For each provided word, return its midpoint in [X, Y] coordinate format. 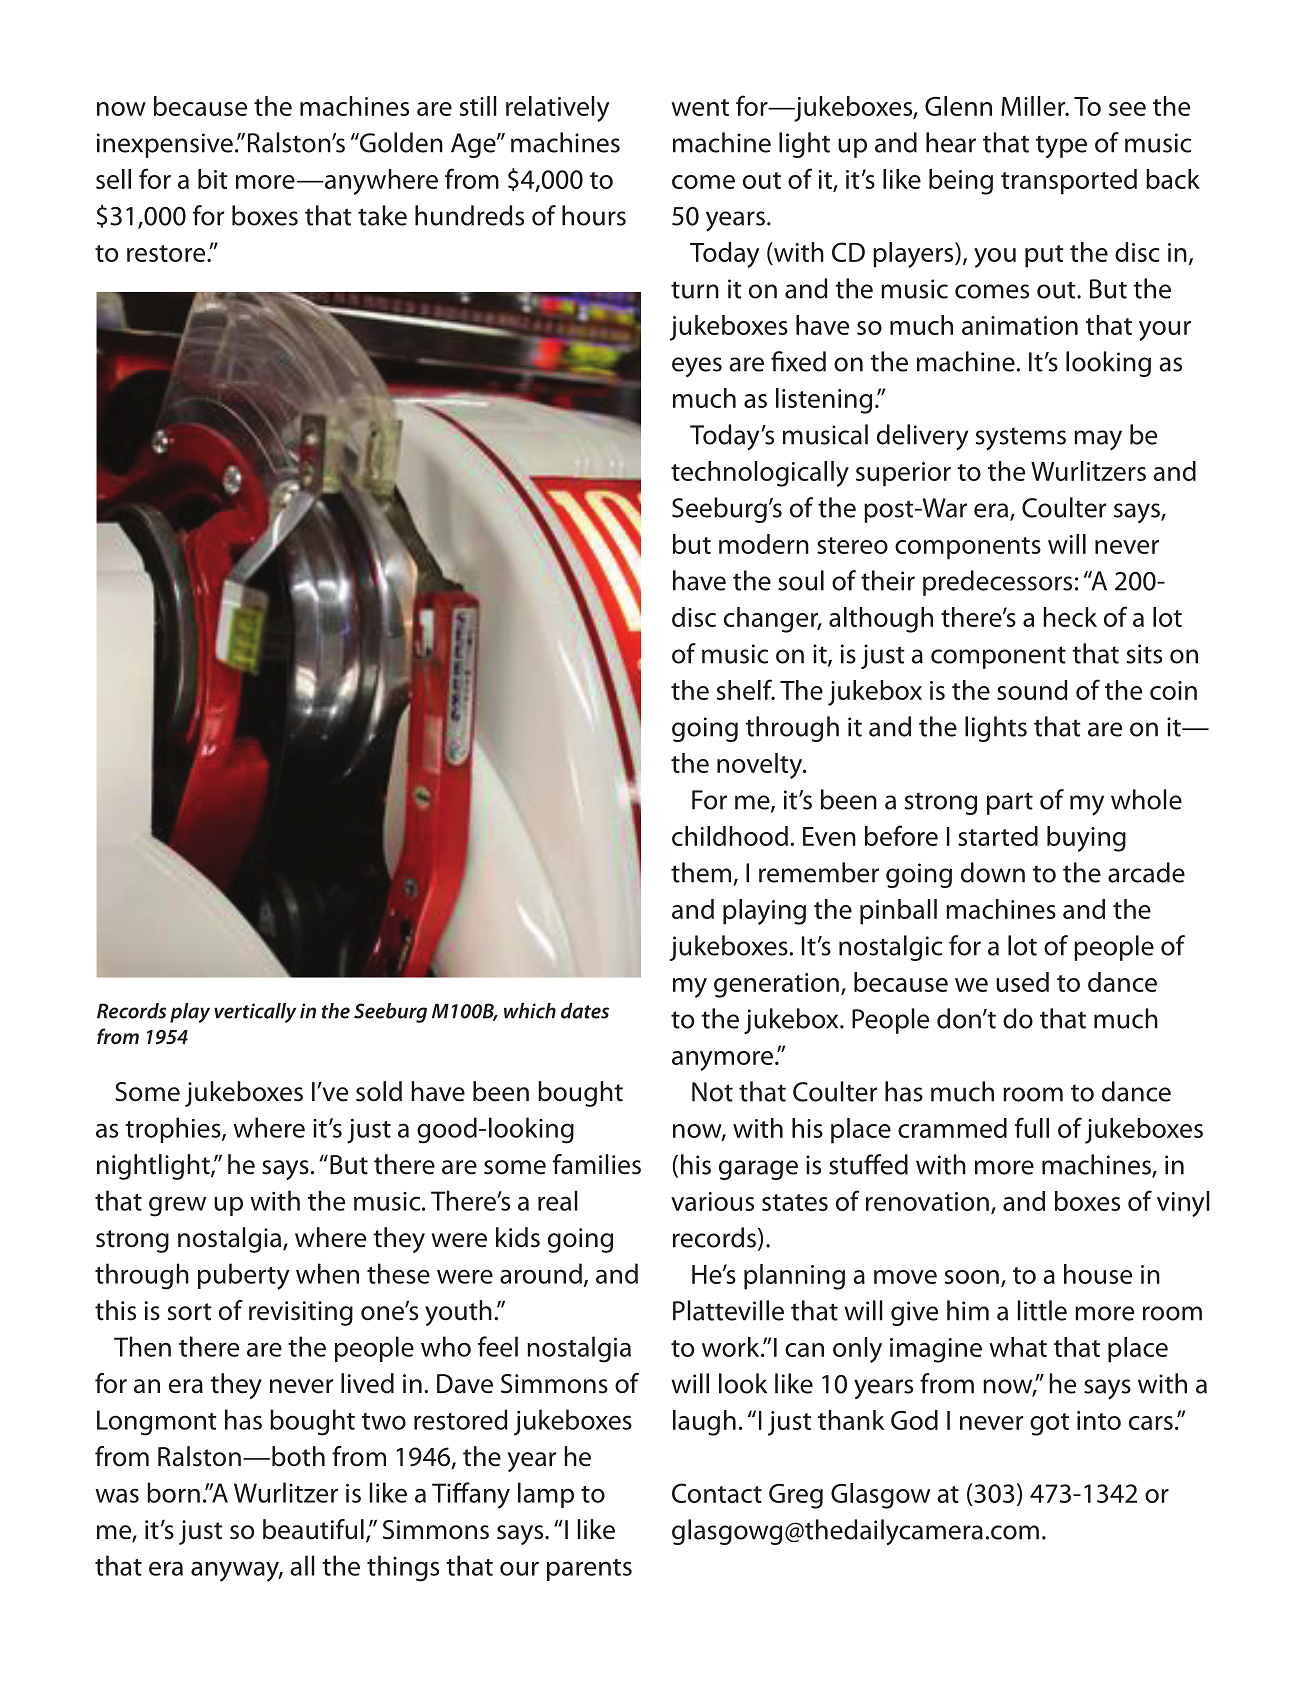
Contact [717, 1493]
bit [213, 179]
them [701, 872]
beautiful [313, 1529]
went [700, 107]
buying [1086, 839]
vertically [255, 1013]
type [1061, 147]
